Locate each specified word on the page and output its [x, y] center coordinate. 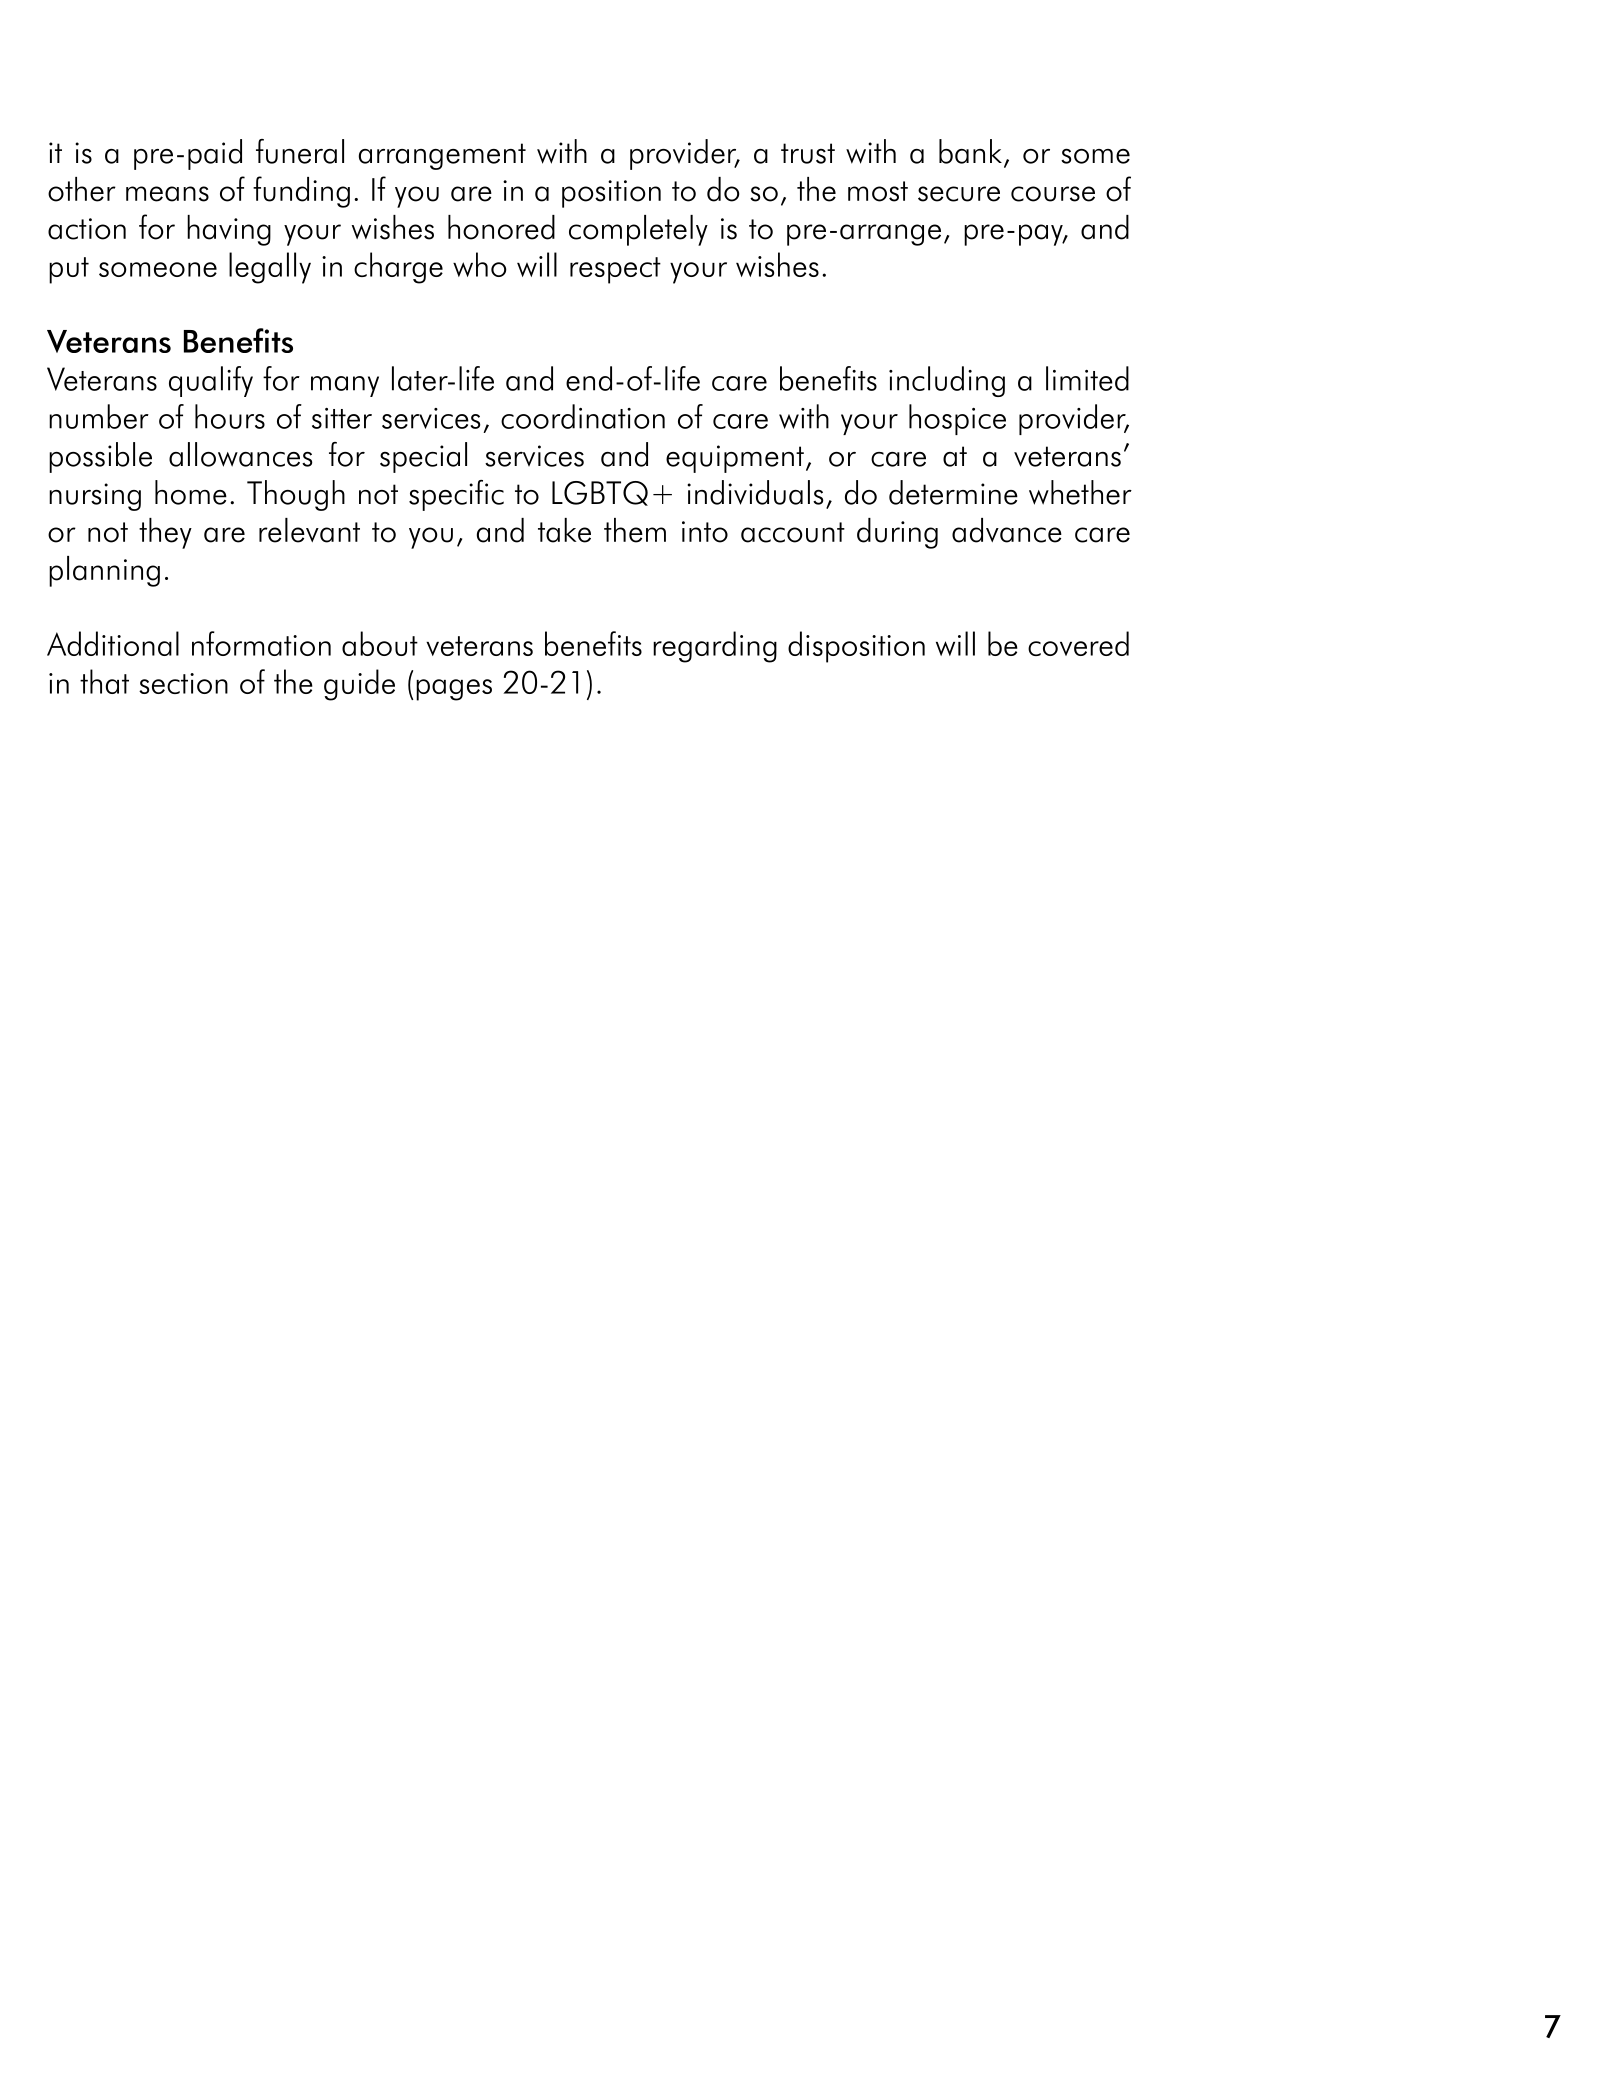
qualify [211, 381]
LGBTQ [600, 493]
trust [808, 153]
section [183, 683]
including [947, 381]
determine [953, 492]
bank [970, 151]
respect [615, 270]
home [191, 492]
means [167, 194]
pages [454, 690]
